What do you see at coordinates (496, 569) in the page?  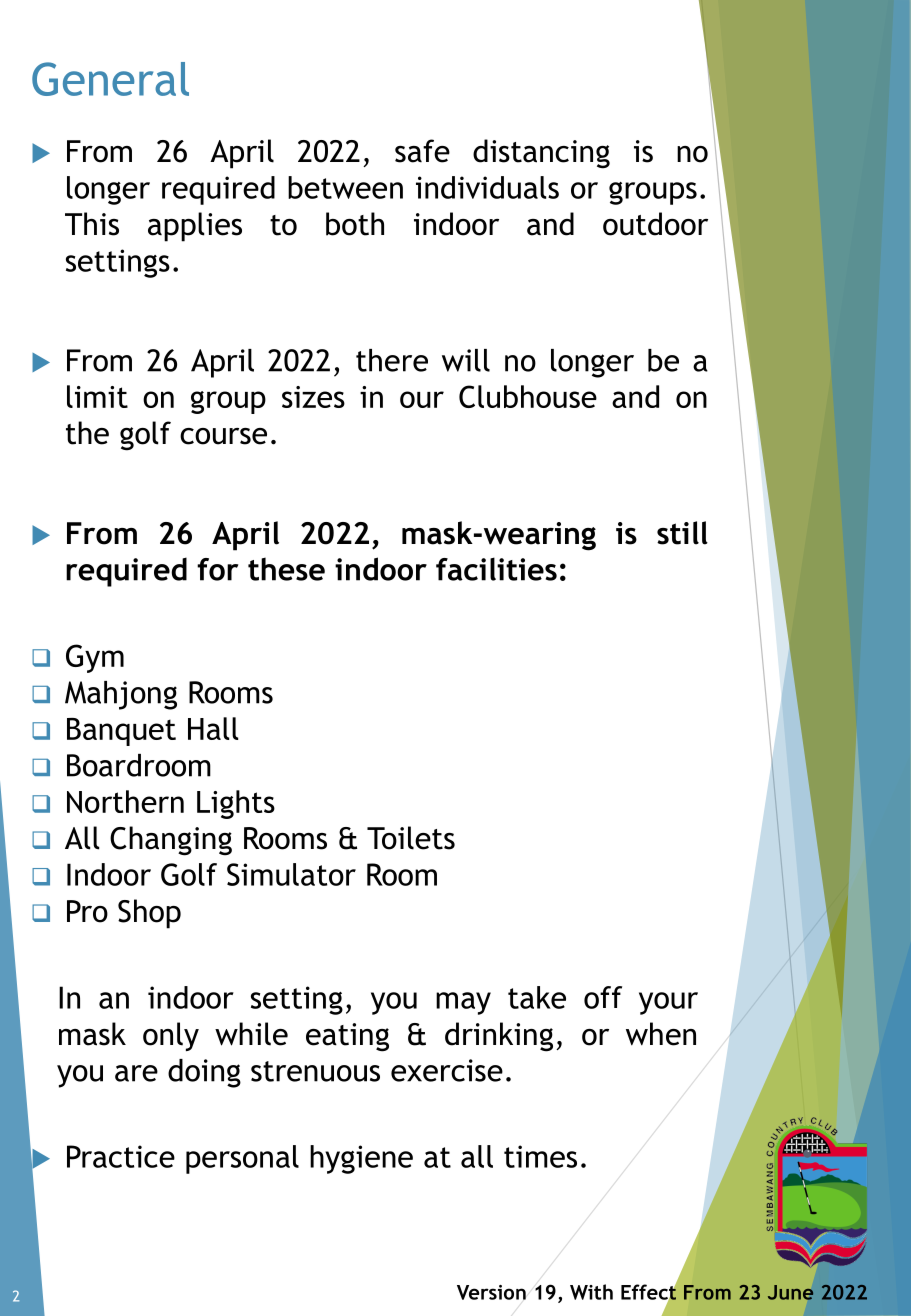 I see `facilities` at bounding box center [496, 569].
